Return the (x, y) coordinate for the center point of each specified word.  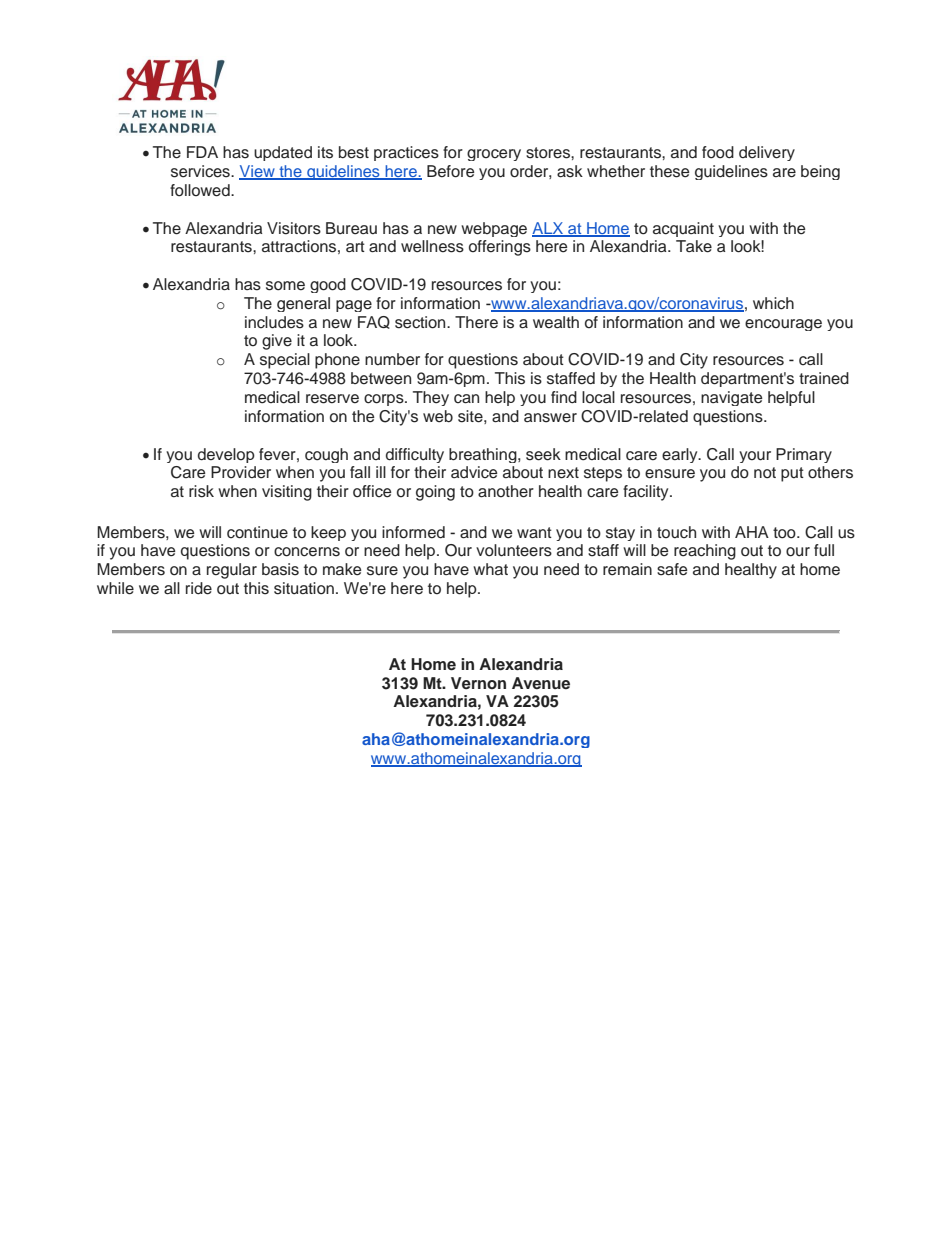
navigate (731, 398)
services (201, 171)
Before (450, 171)
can (466, 399)
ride (199, 588)
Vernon (478, 683)
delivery (767, 153)
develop (226, 455)
